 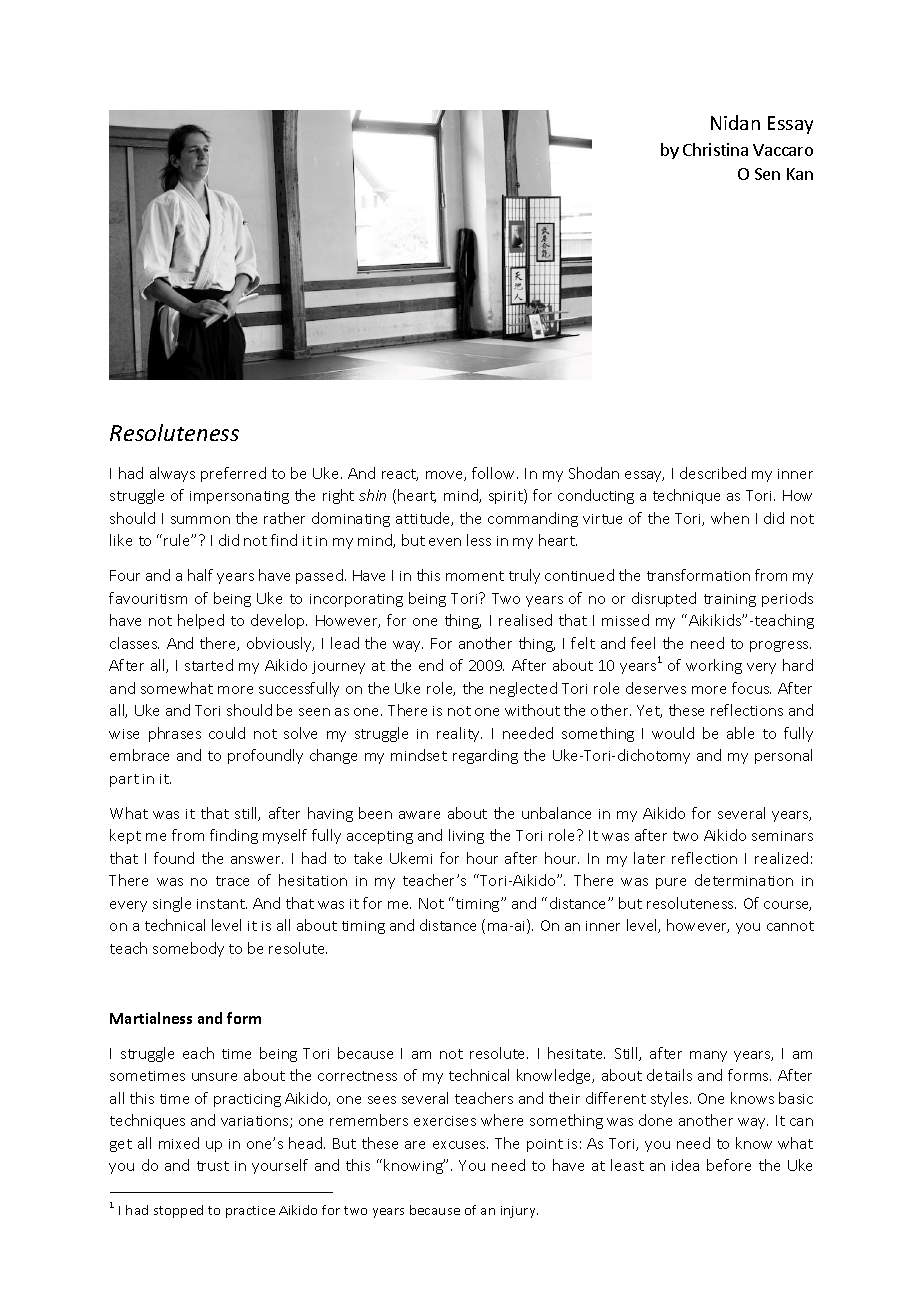 What do you see at coordinates (200, 520) in the screenshot?
I see `summon` at bounding box center [200, 520].
